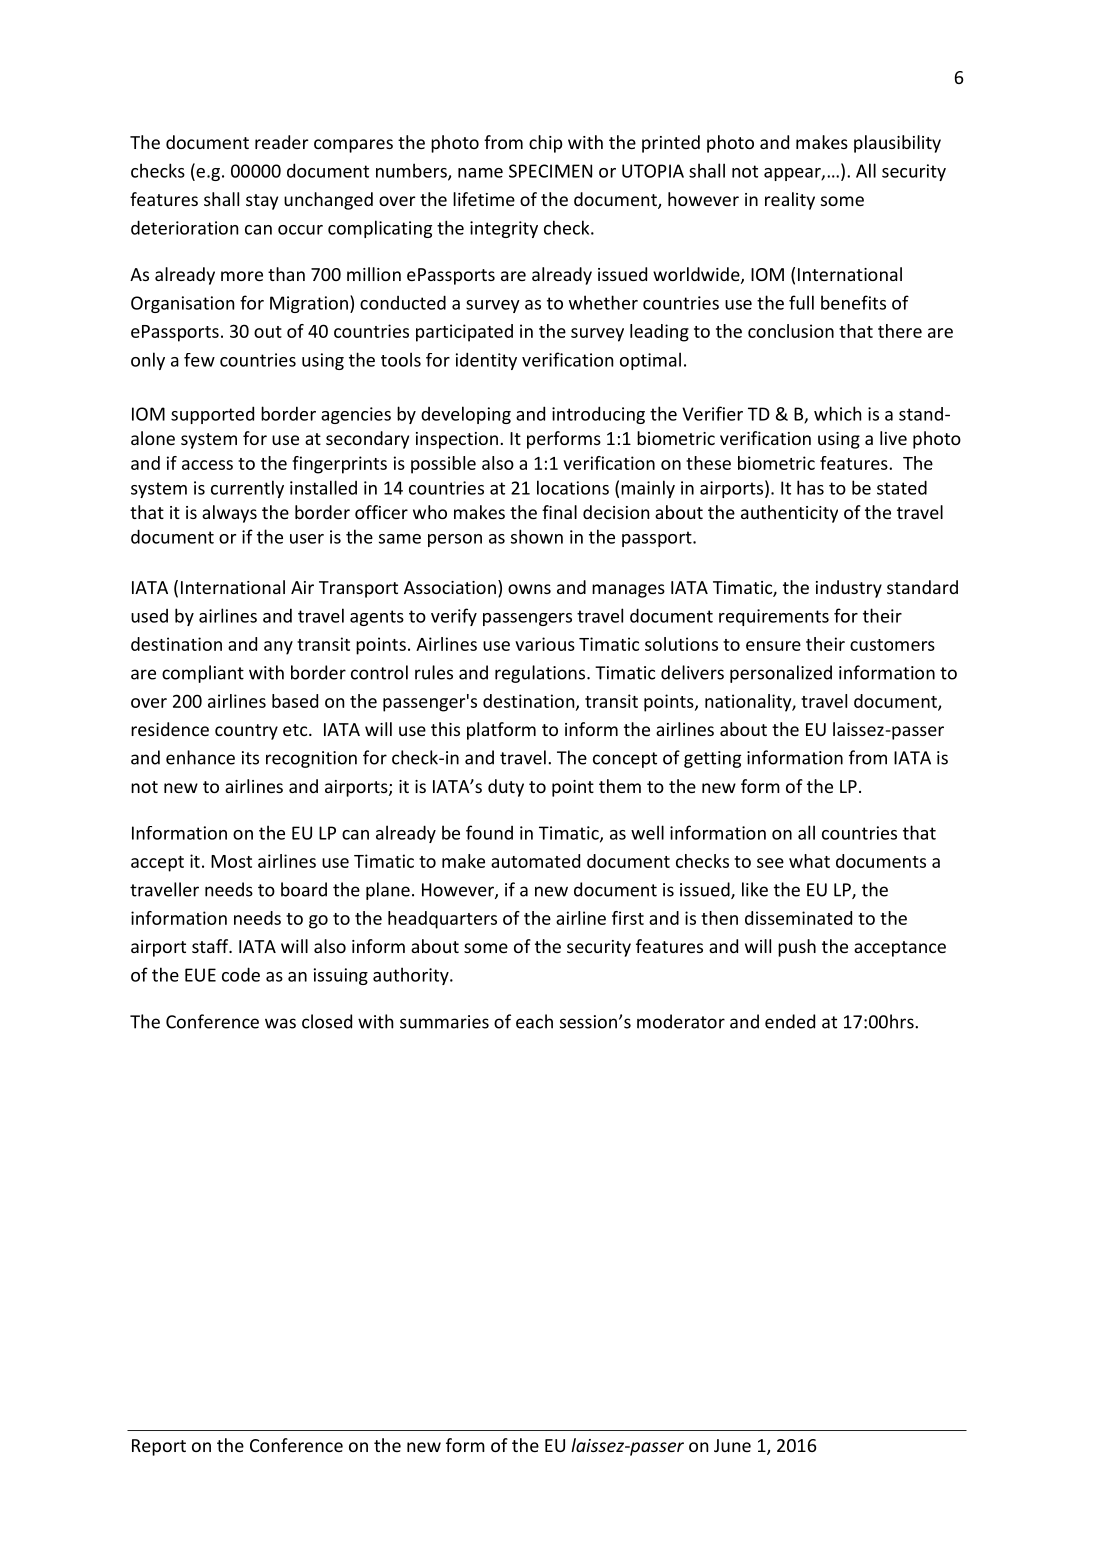 Image resolution: width=1094 pixels, height=1547 pixels. Describe the element at coordinates (506, 788) in the screenshot. I see `duty` at that location.
